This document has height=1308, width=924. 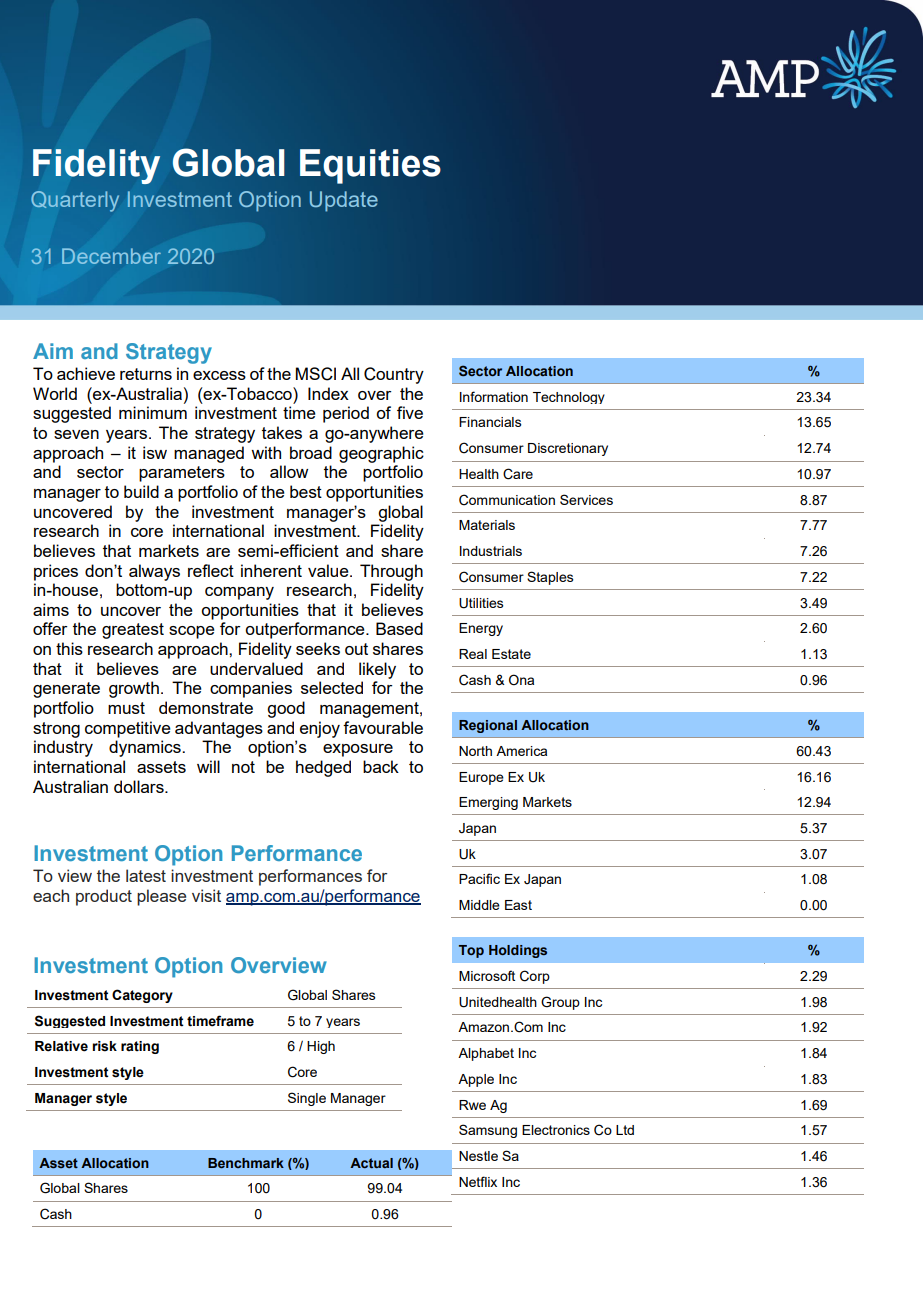 I want to click on growth, so click(x=134, y=689).
